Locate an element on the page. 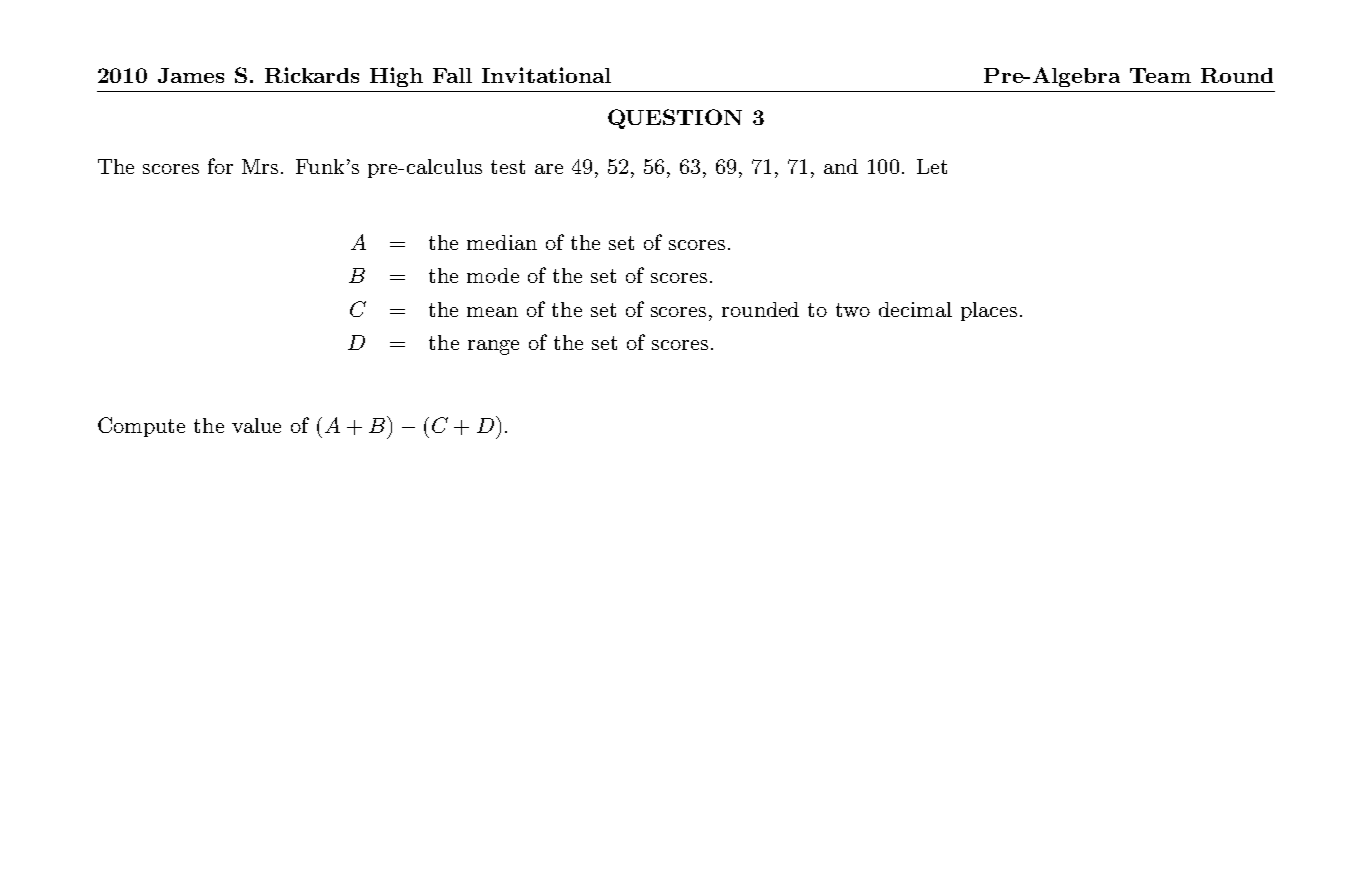 This document has height=887, width=1372. Let is located at coordinates (932, 166).
